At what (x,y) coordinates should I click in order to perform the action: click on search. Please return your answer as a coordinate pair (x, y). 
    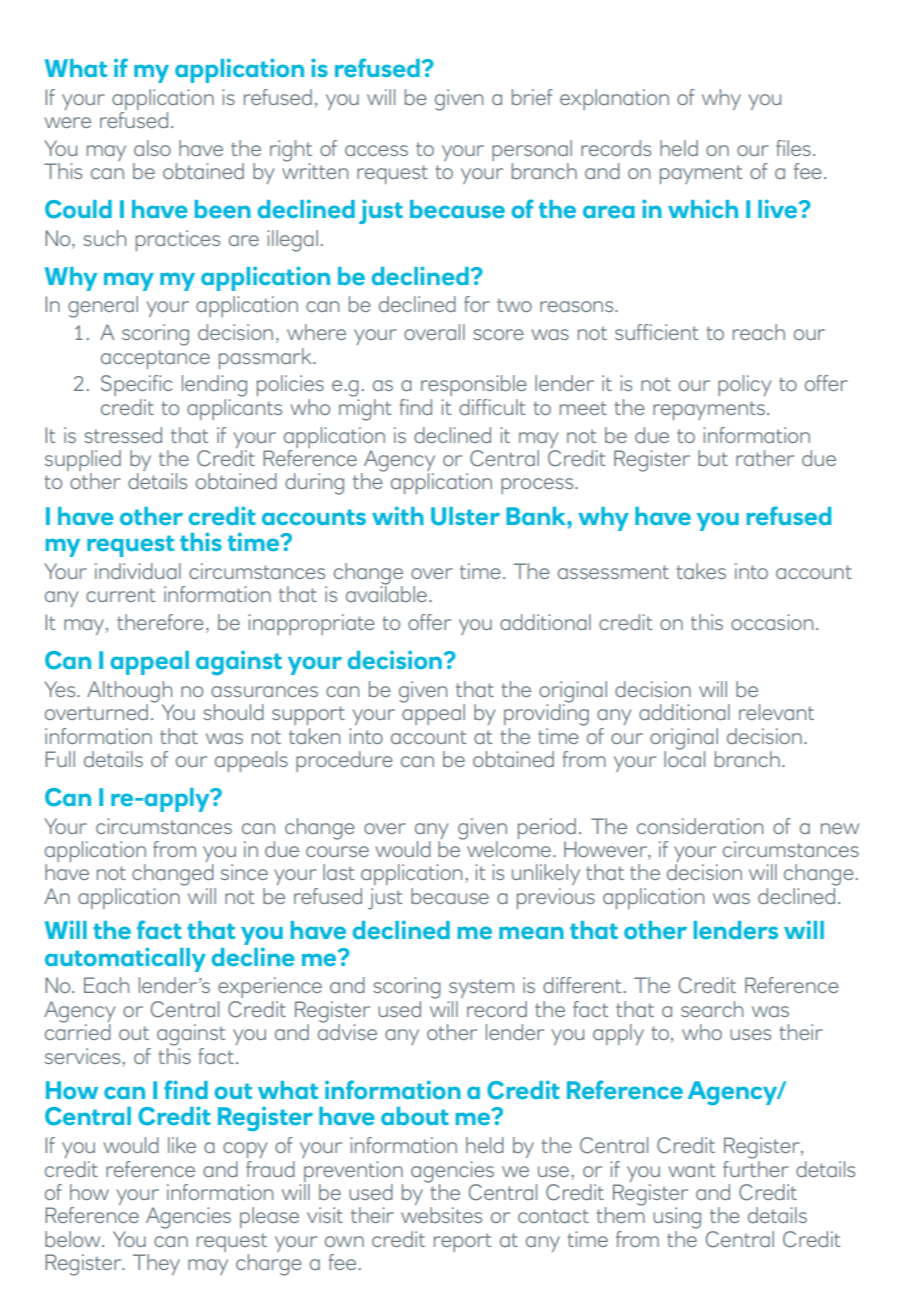
    Looking at the image, I should click on (712, 1009).
